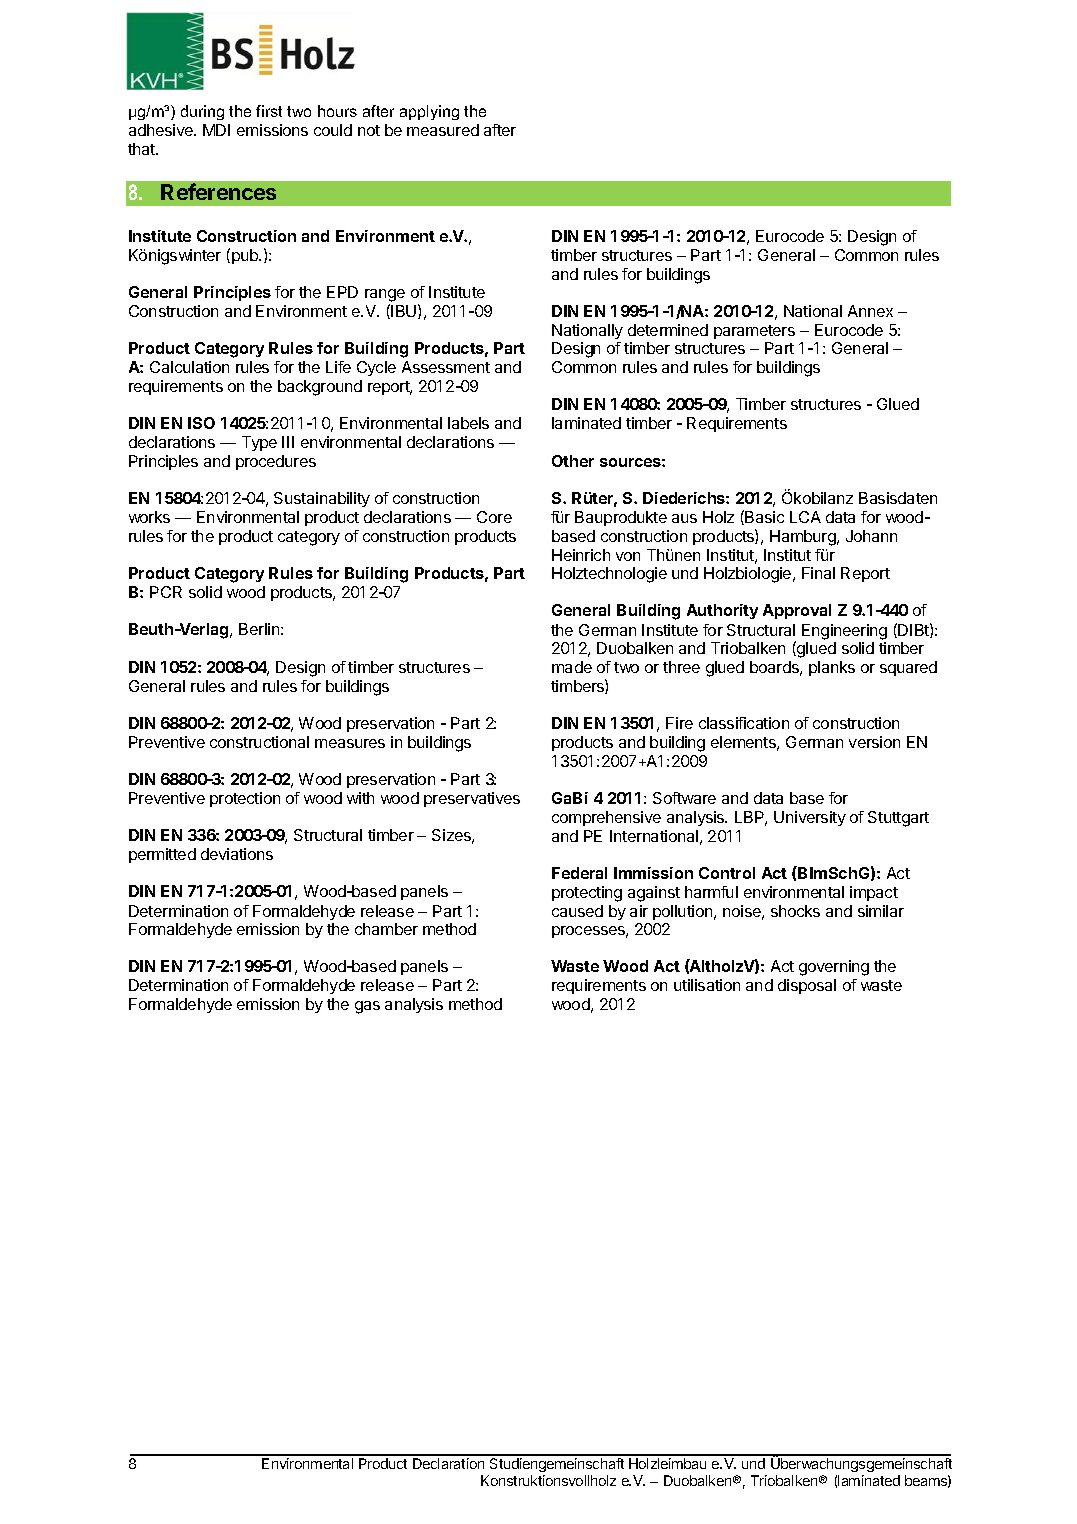 This screenshot has width=1077, height=1524. I want to click on caused, so click(577, 911).
